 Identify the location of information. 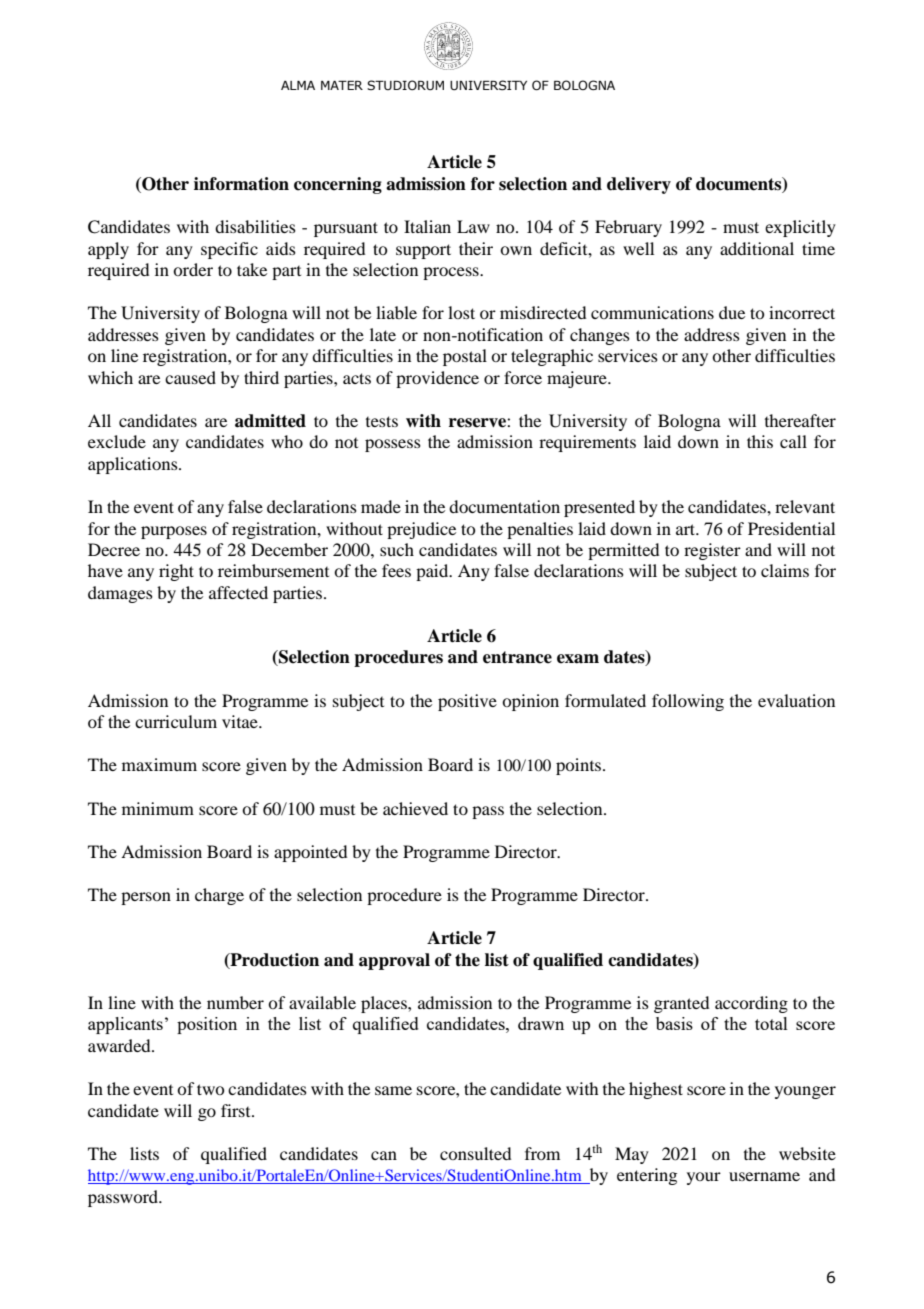
(241, 184).
